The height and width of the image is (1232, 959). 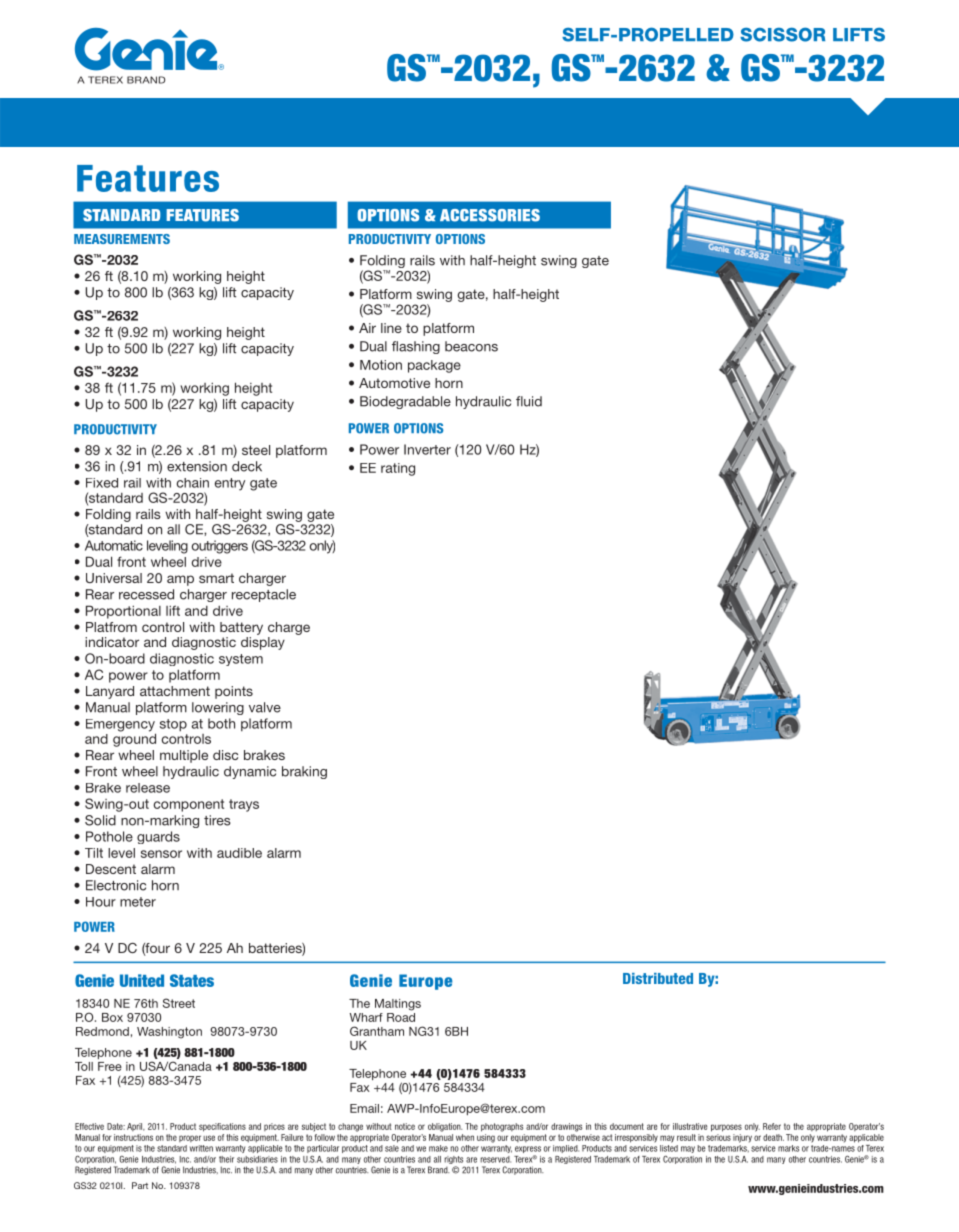 I want to click on obligation, so click(x=445, y=1127).
